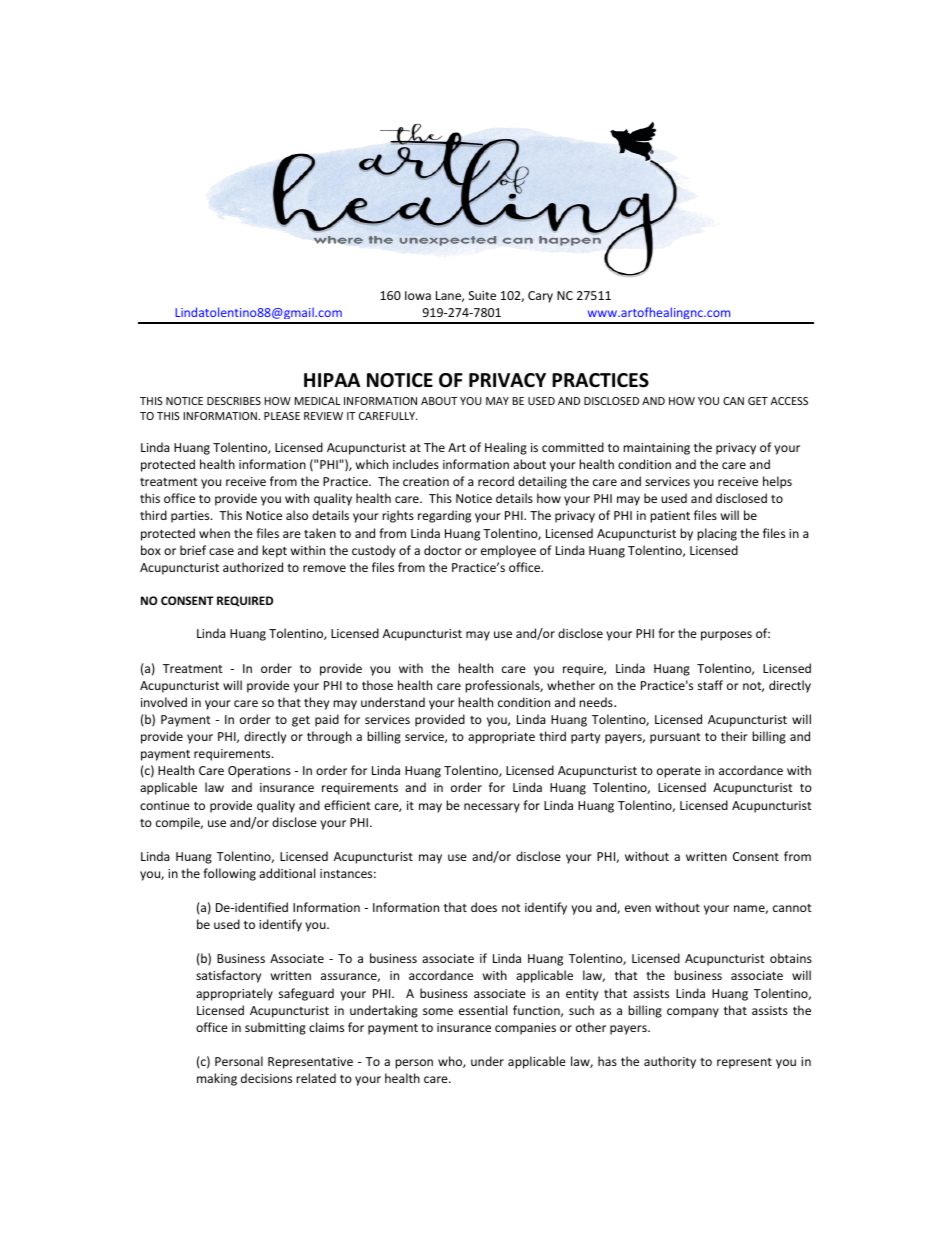 Image resolution: width=952 pixels, height=1233 pixels. I want to click on companies, so click(525, 1029).
